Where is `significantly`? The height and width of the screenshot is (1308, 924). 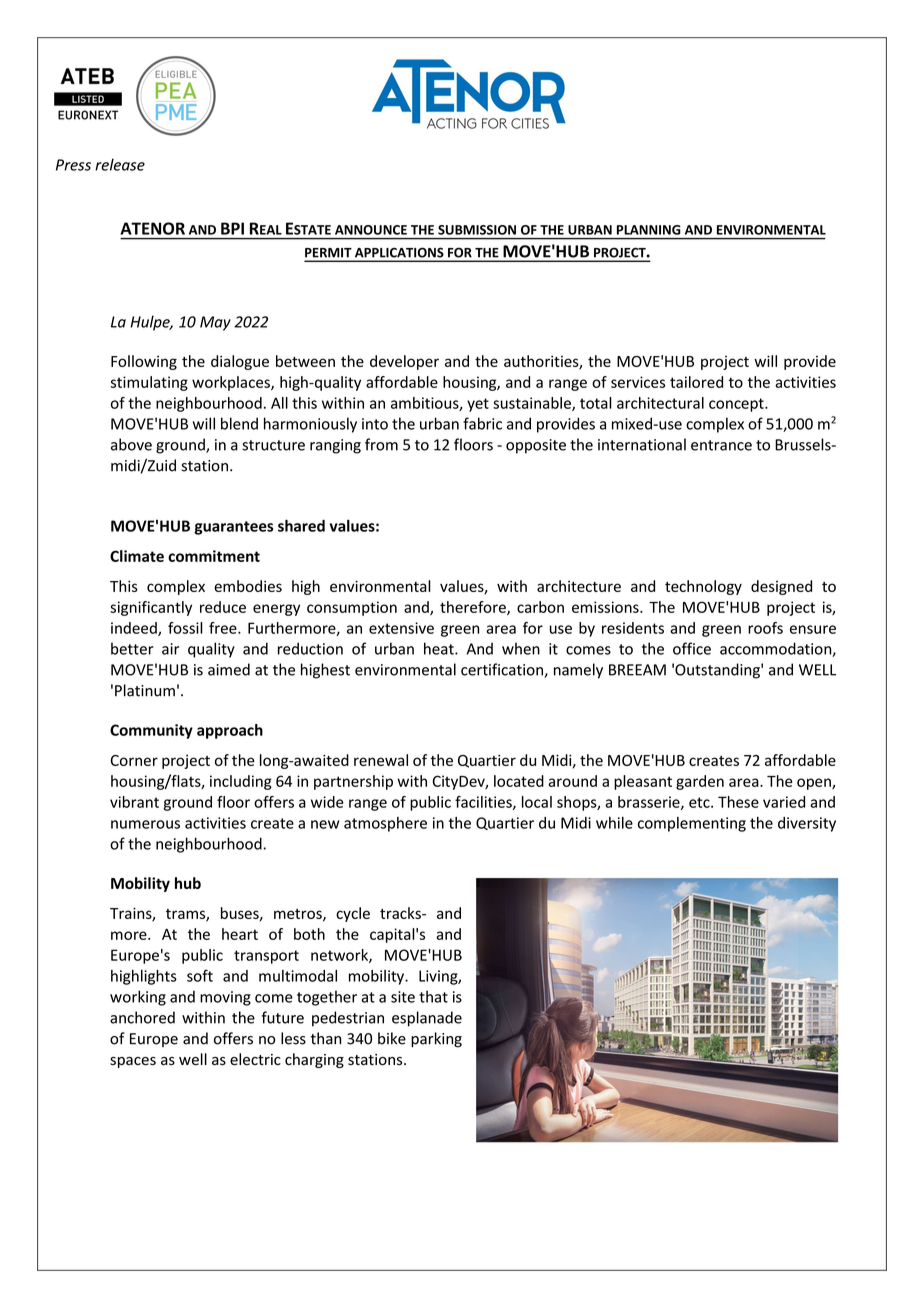
significantly is located at coordinates (151, 608).
